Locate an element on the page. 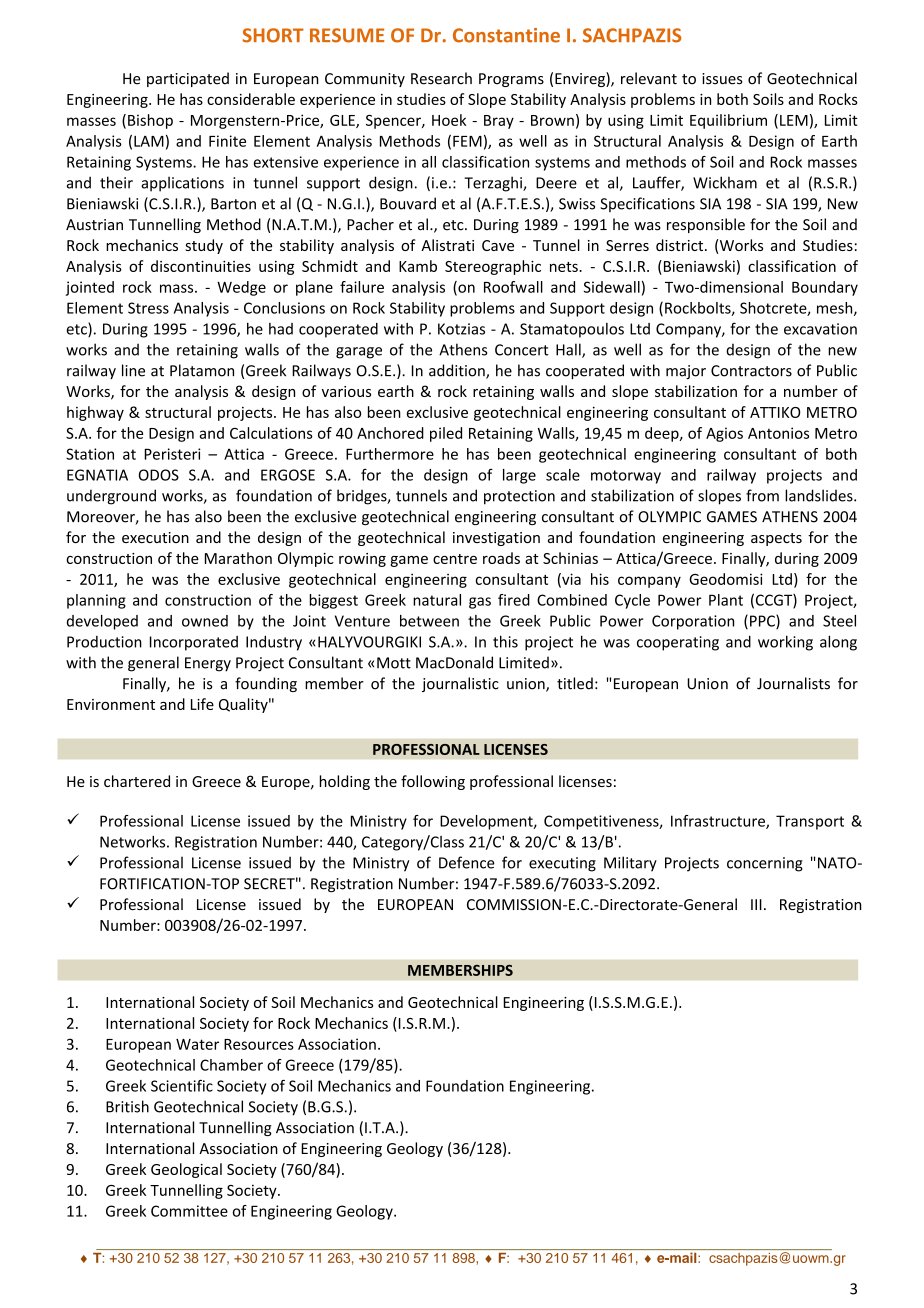  chartered is located at coordinates (137, 781).
